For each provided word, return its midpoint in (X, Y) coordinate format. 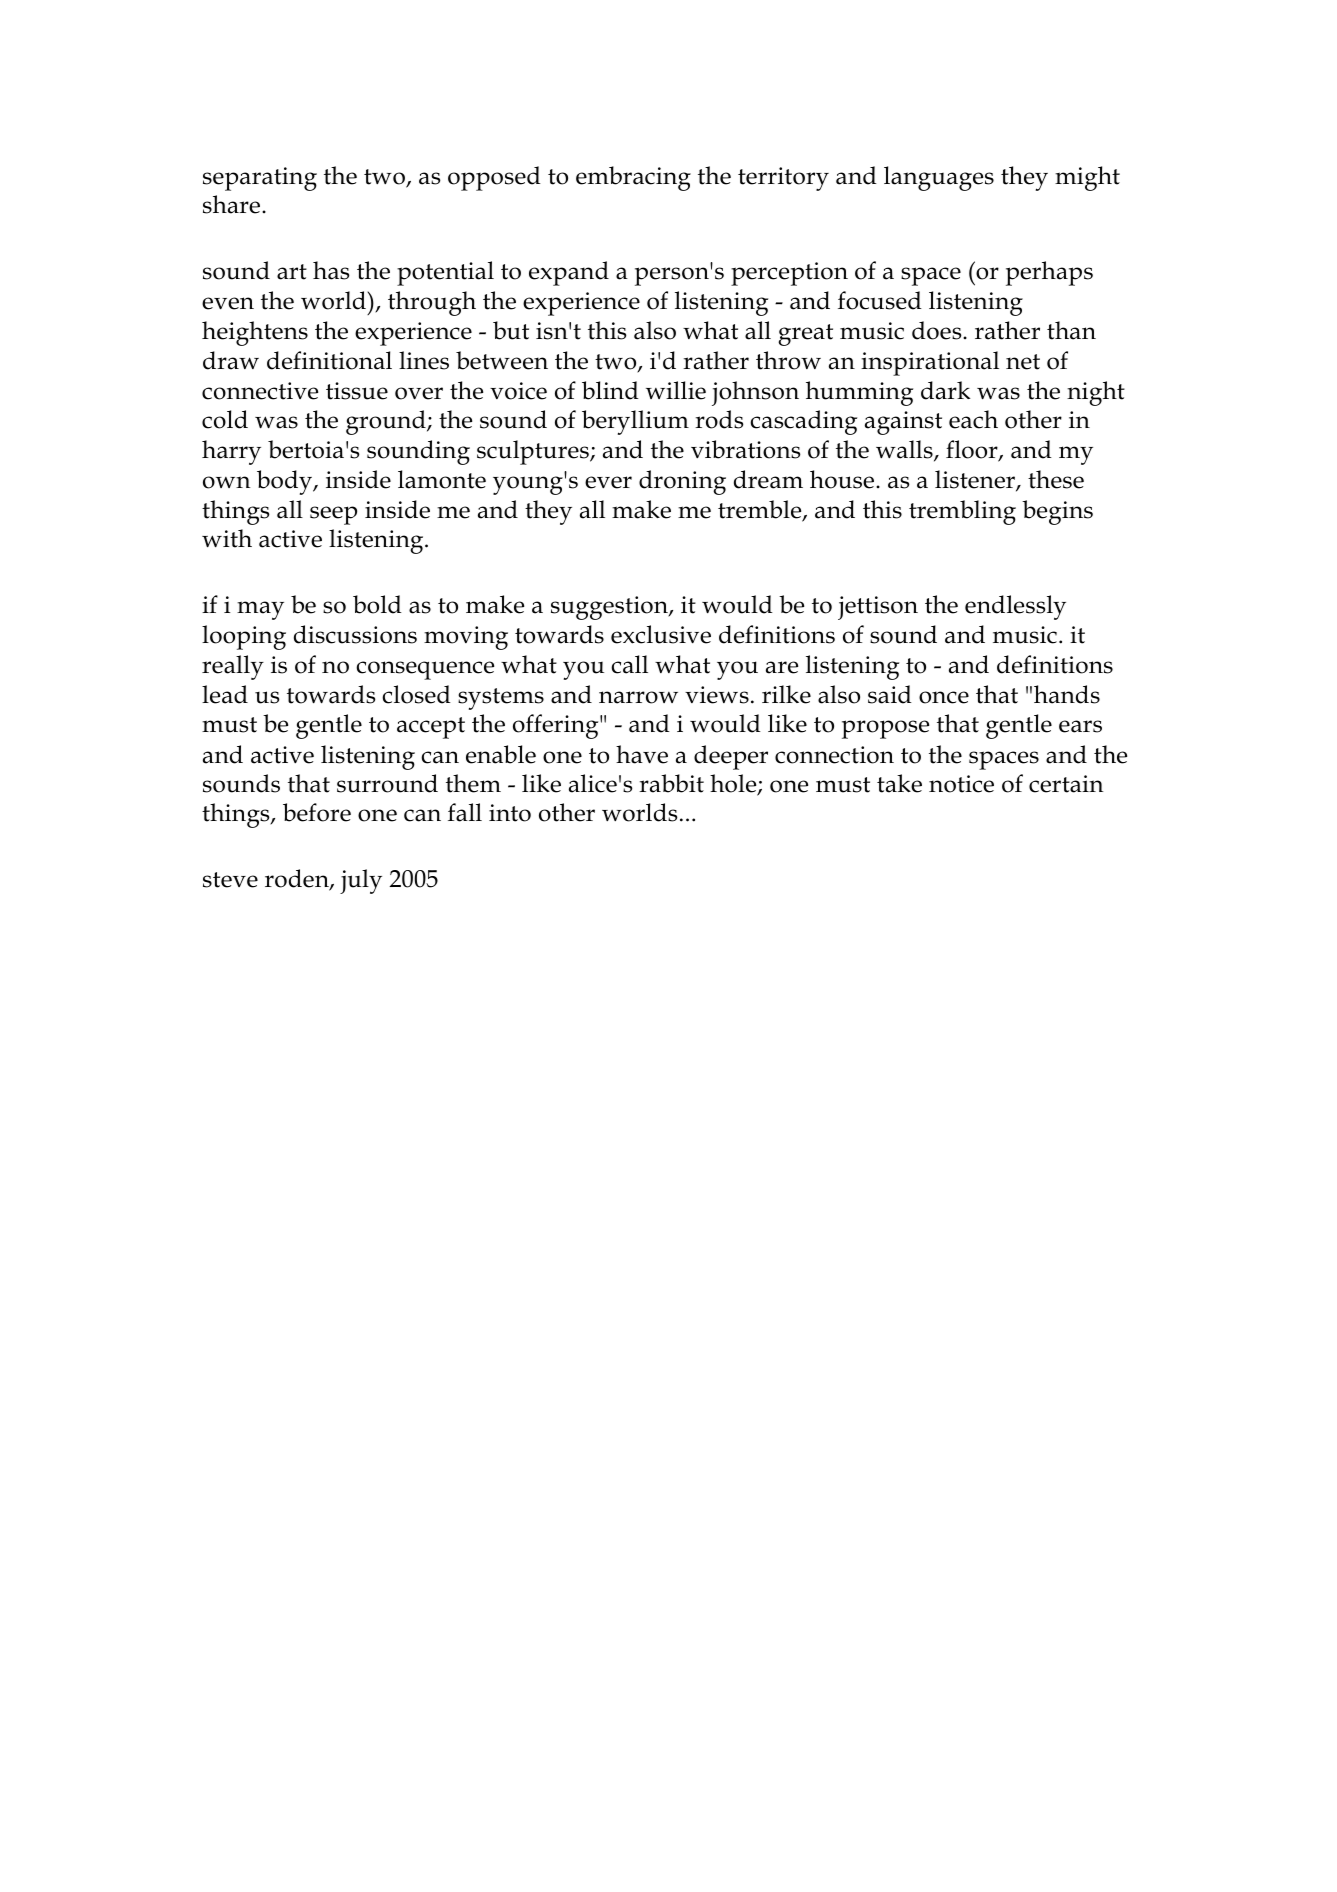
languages (939, 178)
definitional (329, 360)
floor (973, 451)
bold (377, 604)
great (805, 335)
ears (1080, 726)
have (642, 754)
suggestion (610, 608)
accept (431, 728)
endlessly (1015, 607)
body (286, 482)
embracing (633, 178)
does (938, 330)
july (361, 881)
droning (682, 482)
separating (260, 179)
